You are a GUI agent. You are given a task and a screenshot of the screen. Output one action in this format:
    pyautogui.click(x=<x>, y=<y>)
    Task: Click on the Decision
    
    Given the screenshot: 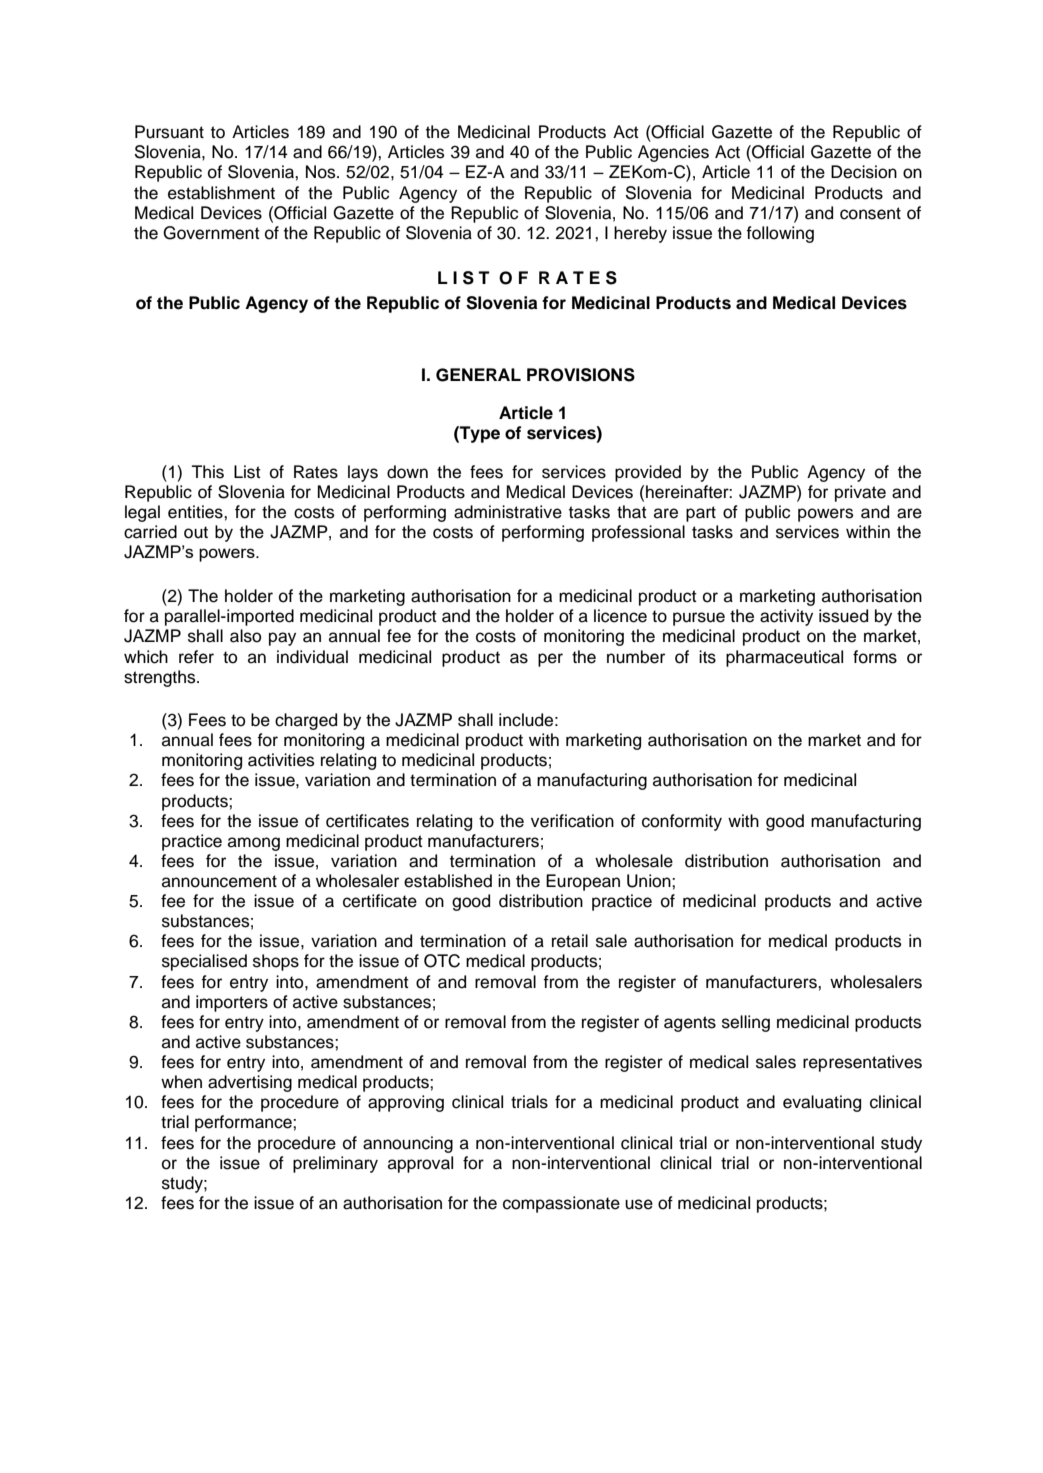 What is the action you would take?
    pyautogui.click(x=864, y=172)
